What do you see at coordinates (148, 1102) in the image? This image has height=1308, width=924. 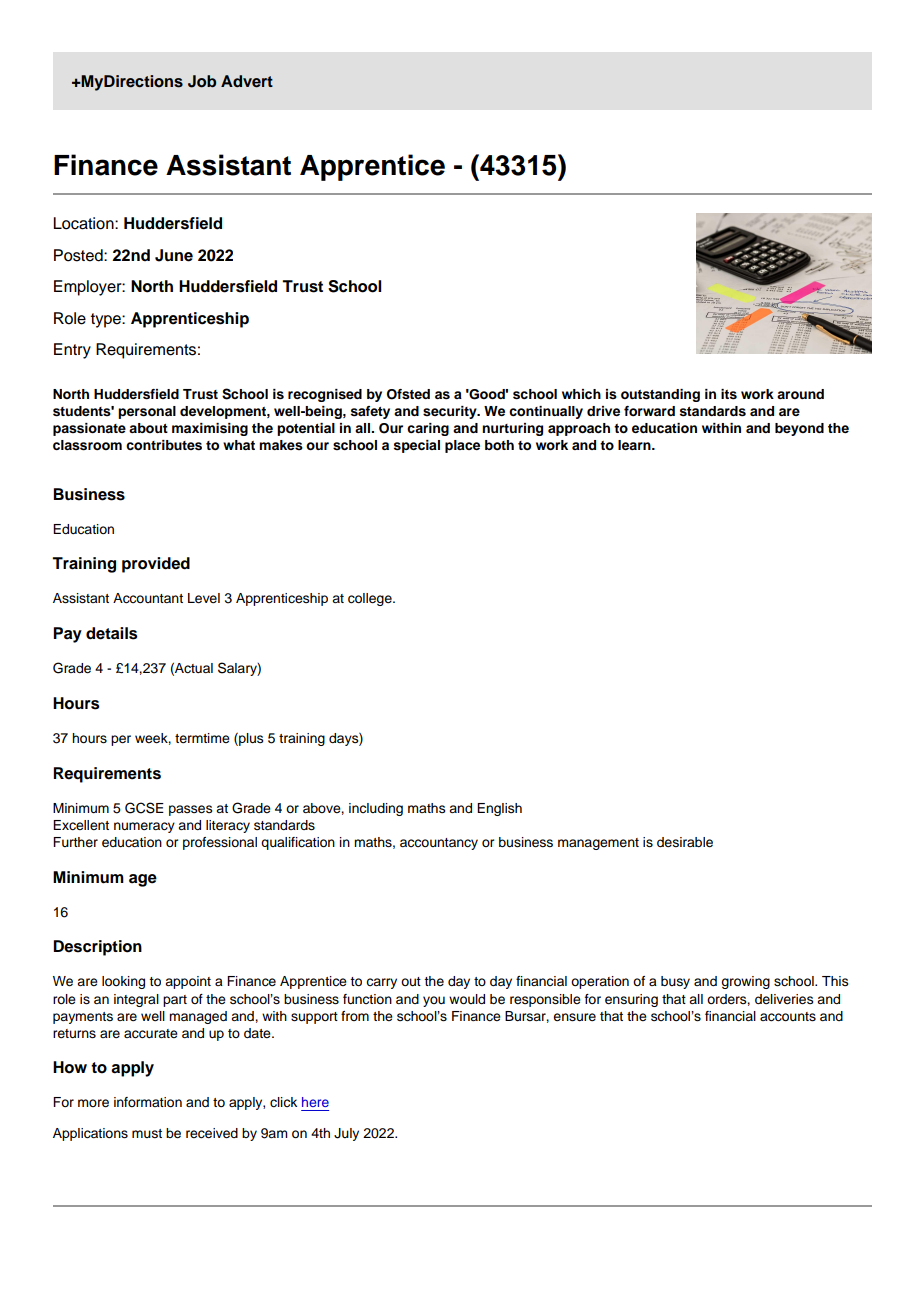 I see `information` at bounding box center [148, 1102].
